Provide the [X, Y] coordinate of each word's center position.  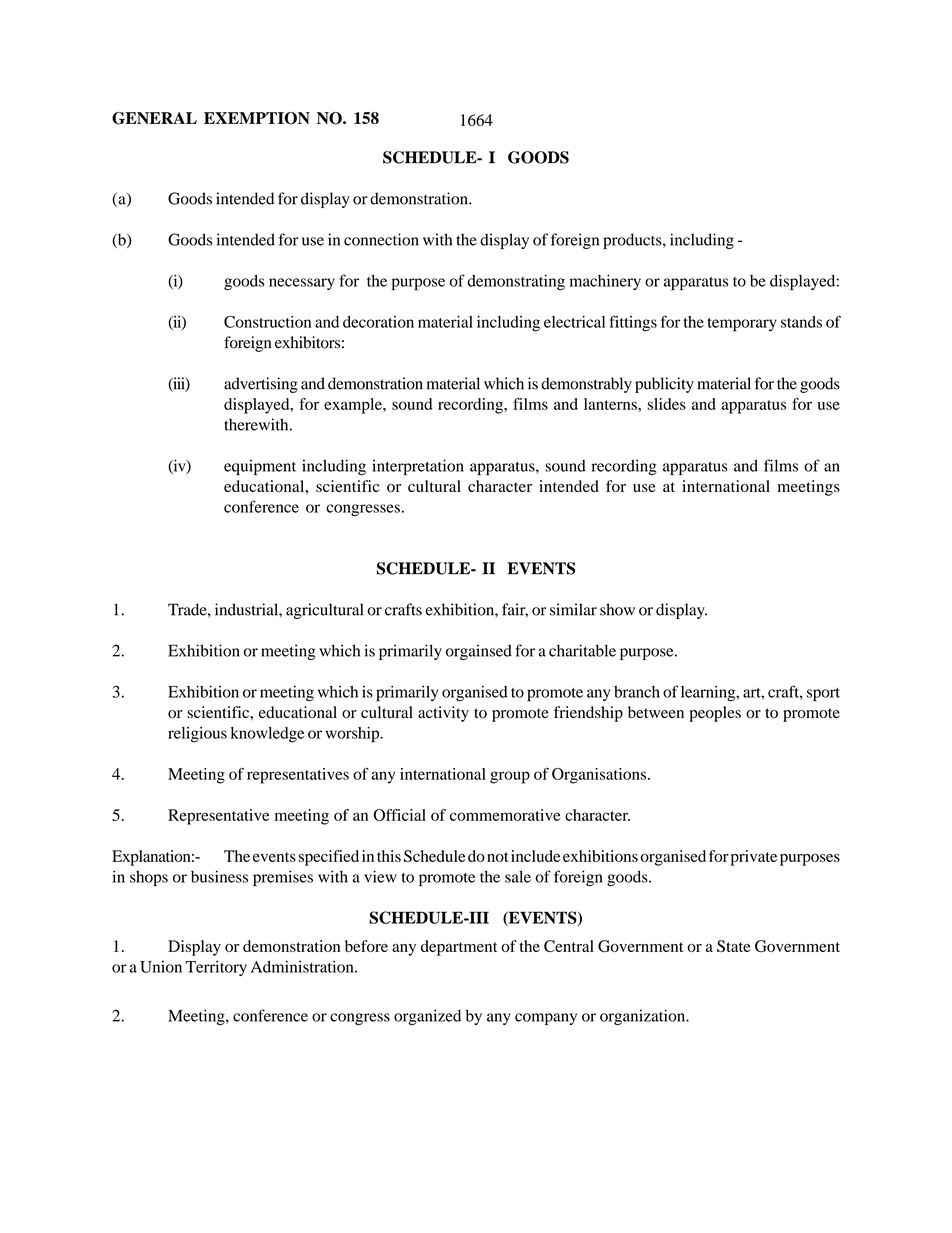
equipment [260, 467]
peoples [715, 714]
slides [666, 404]
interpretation [418, 467]
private [754, 858]
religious [197, 735]
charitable [582, 650]
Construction [267, 322]
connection [381, 239]
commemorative [505, 815]
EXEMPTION [257, 118]
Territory [216, 968]
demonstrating [516, 282]
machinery [605, 282]
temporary [742, 325]
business [219, 876]
